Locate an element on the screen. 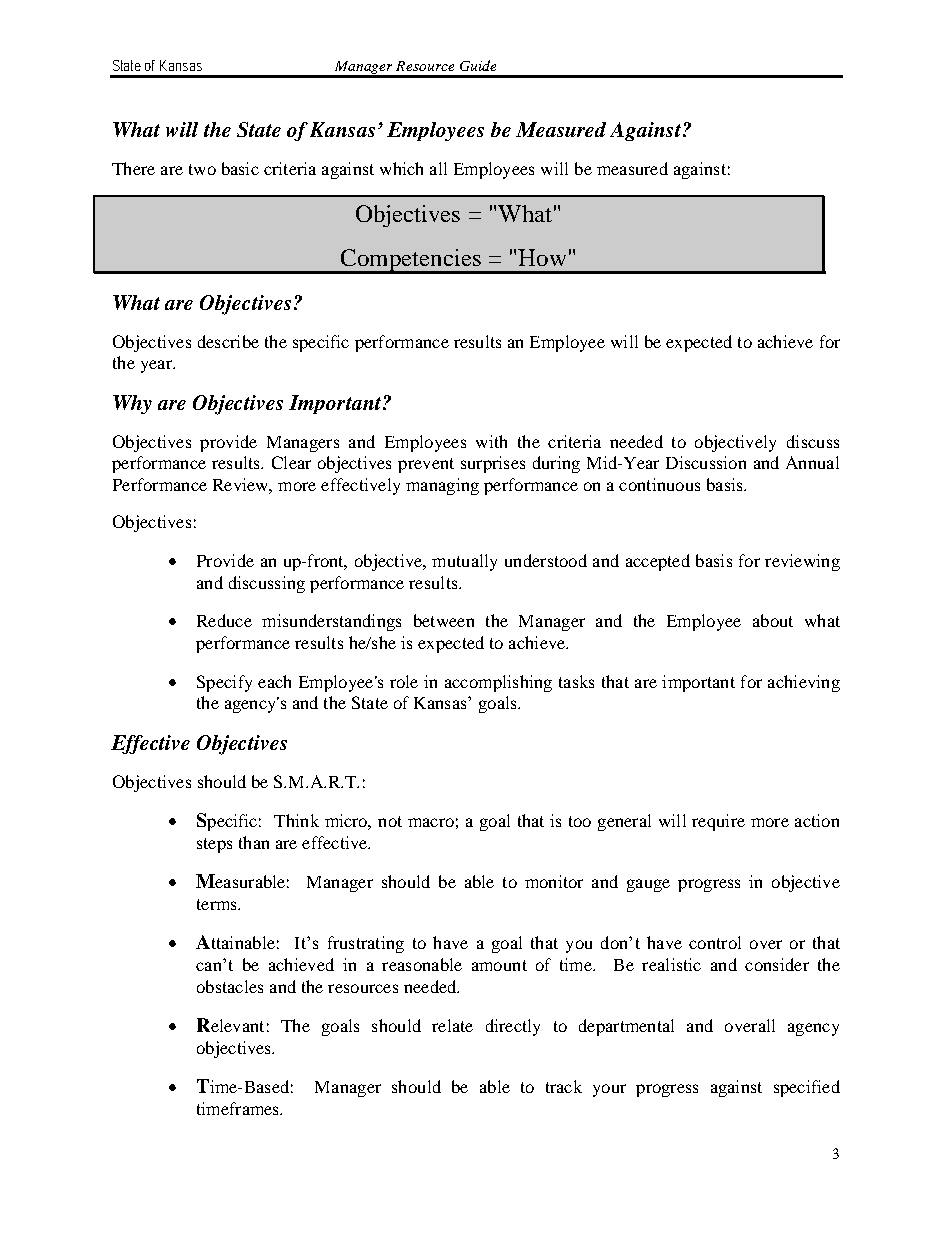 This screenshot has height=1233, width=952. obstacles is located at coordinates (230, 986).
